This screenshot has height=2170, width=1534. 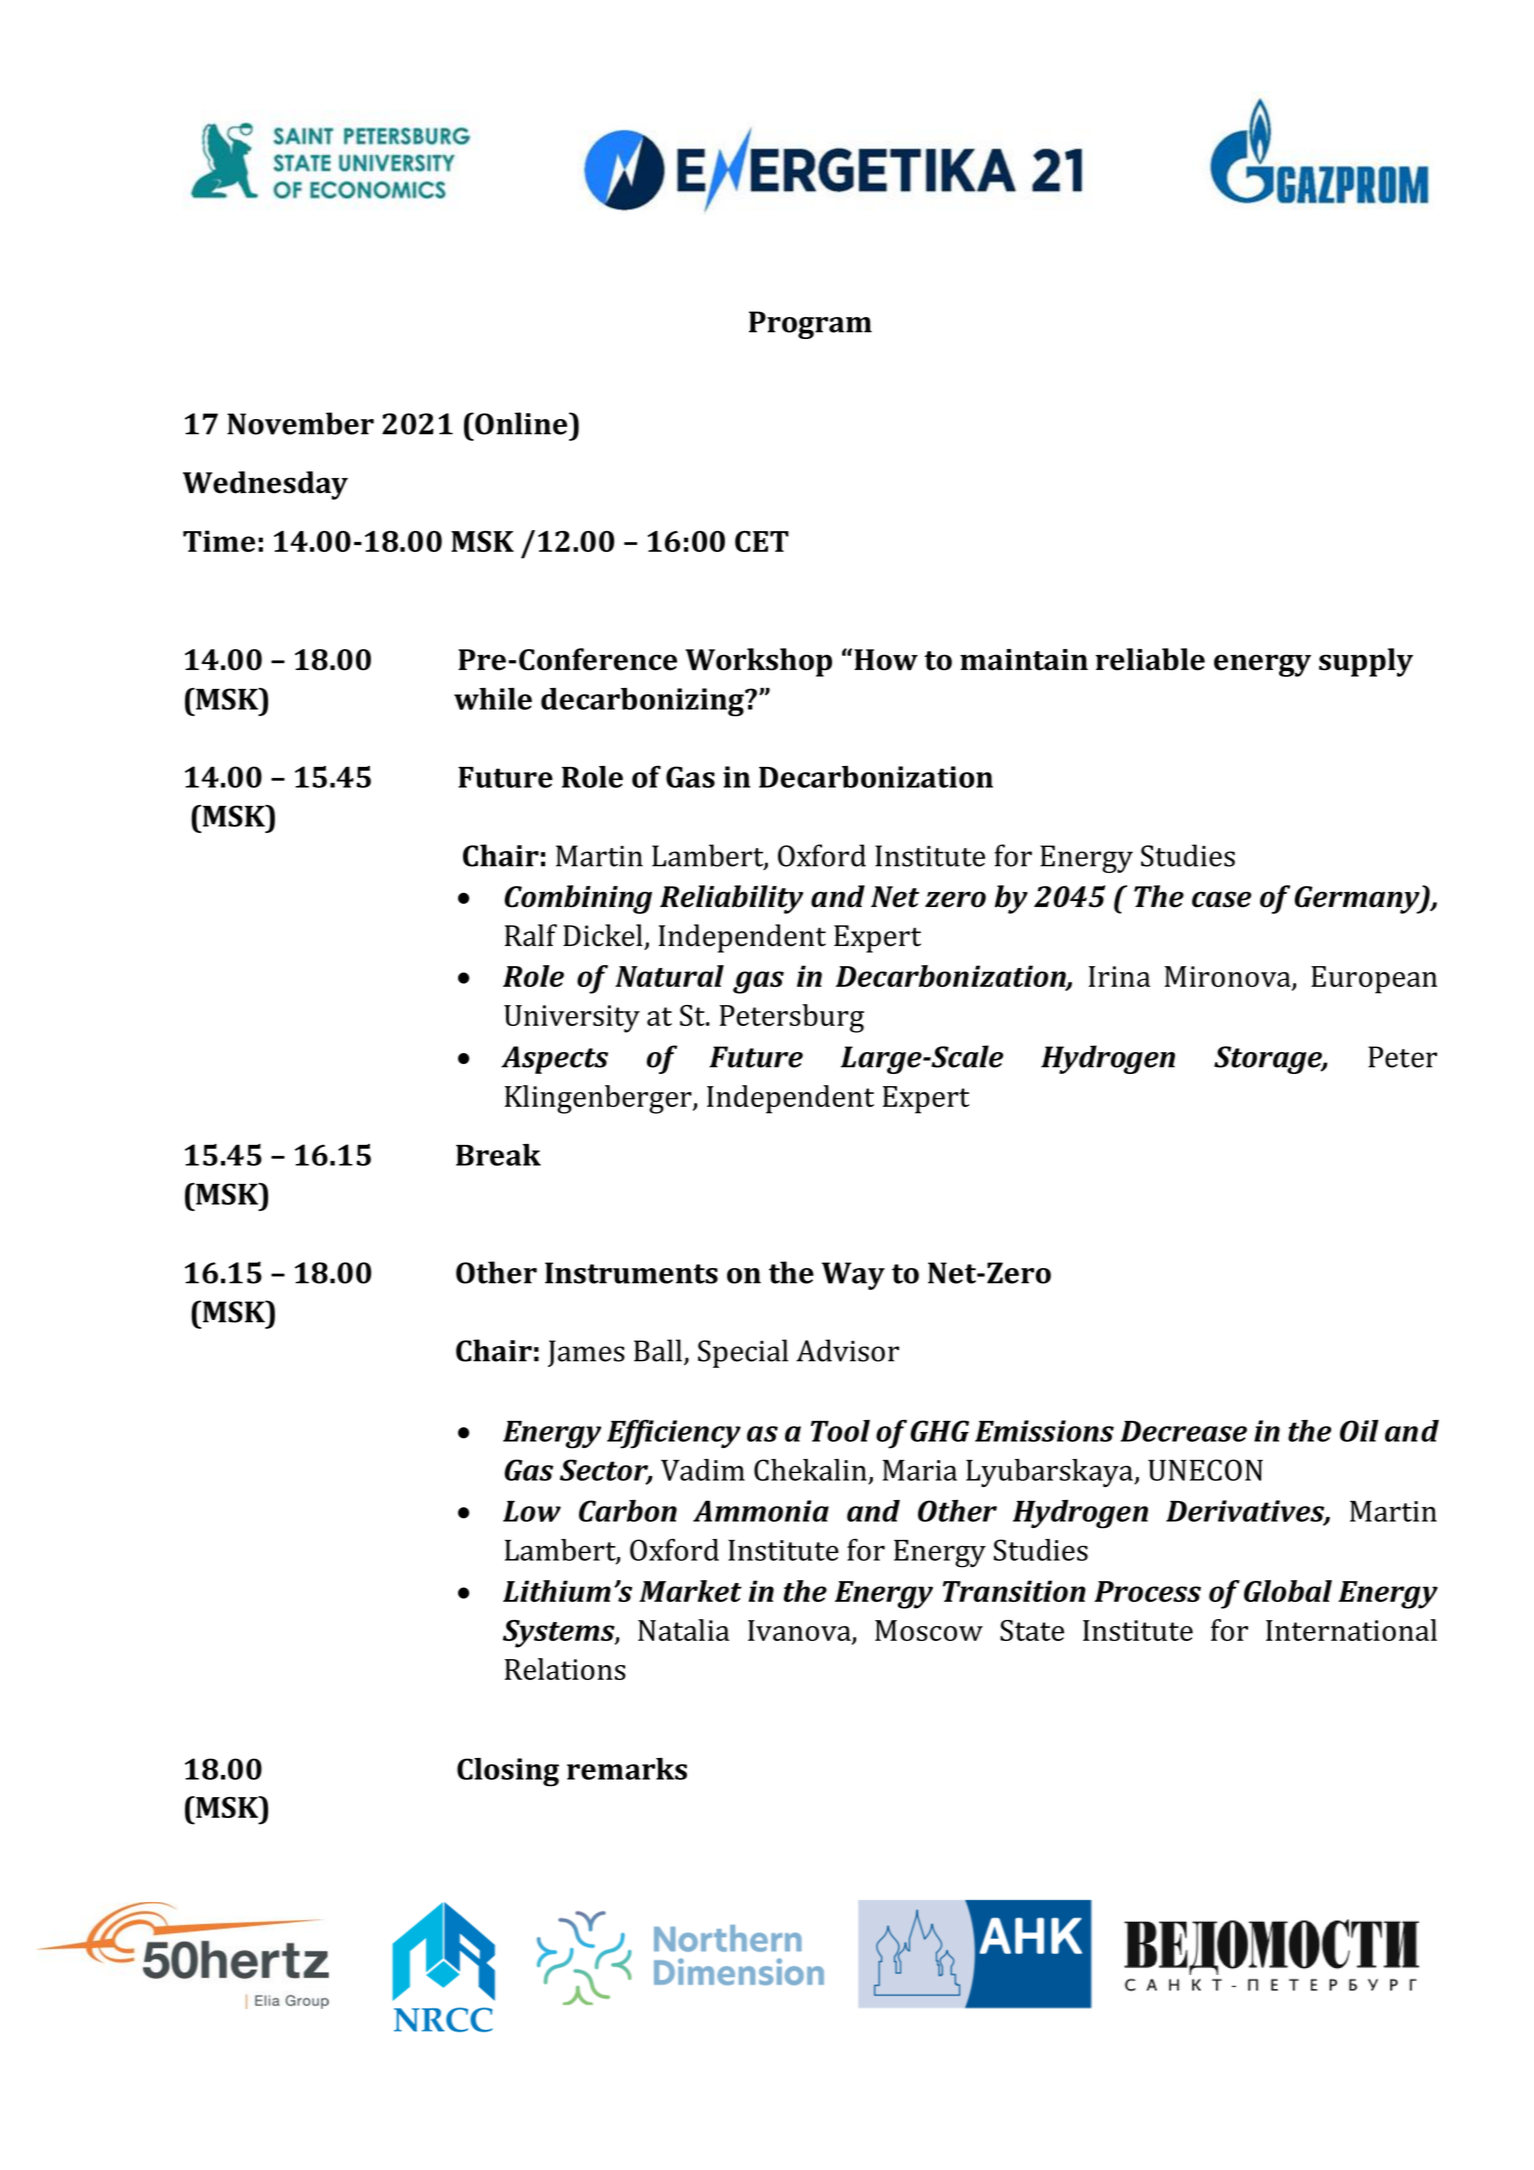 What do you see at coordinates (498, 1155) in the screenshot?
I see `Break` at bounding box center [498, 1155].
